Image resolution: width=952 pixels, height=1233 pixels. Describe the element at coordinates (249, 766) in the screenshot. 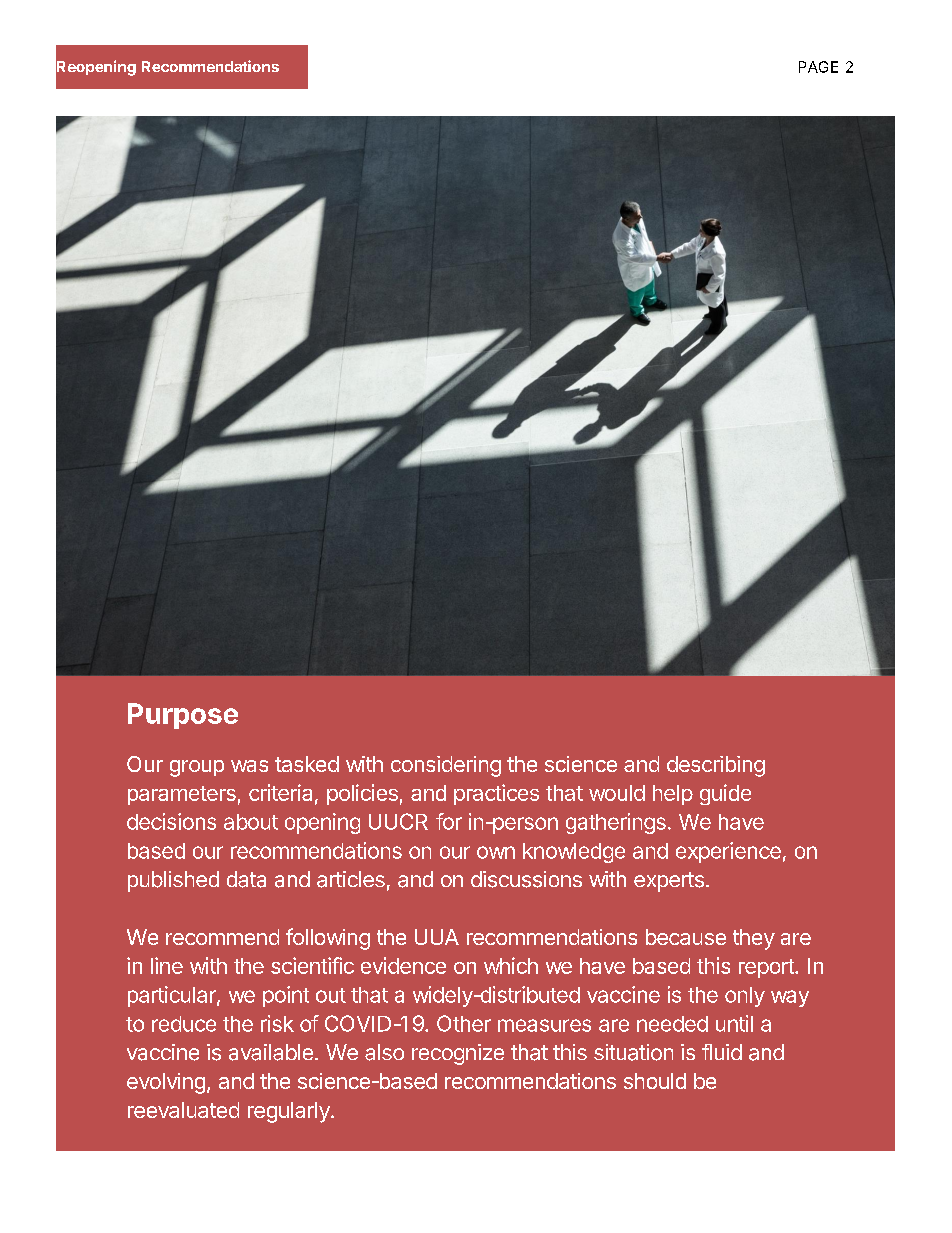

I see `was` at that location.
